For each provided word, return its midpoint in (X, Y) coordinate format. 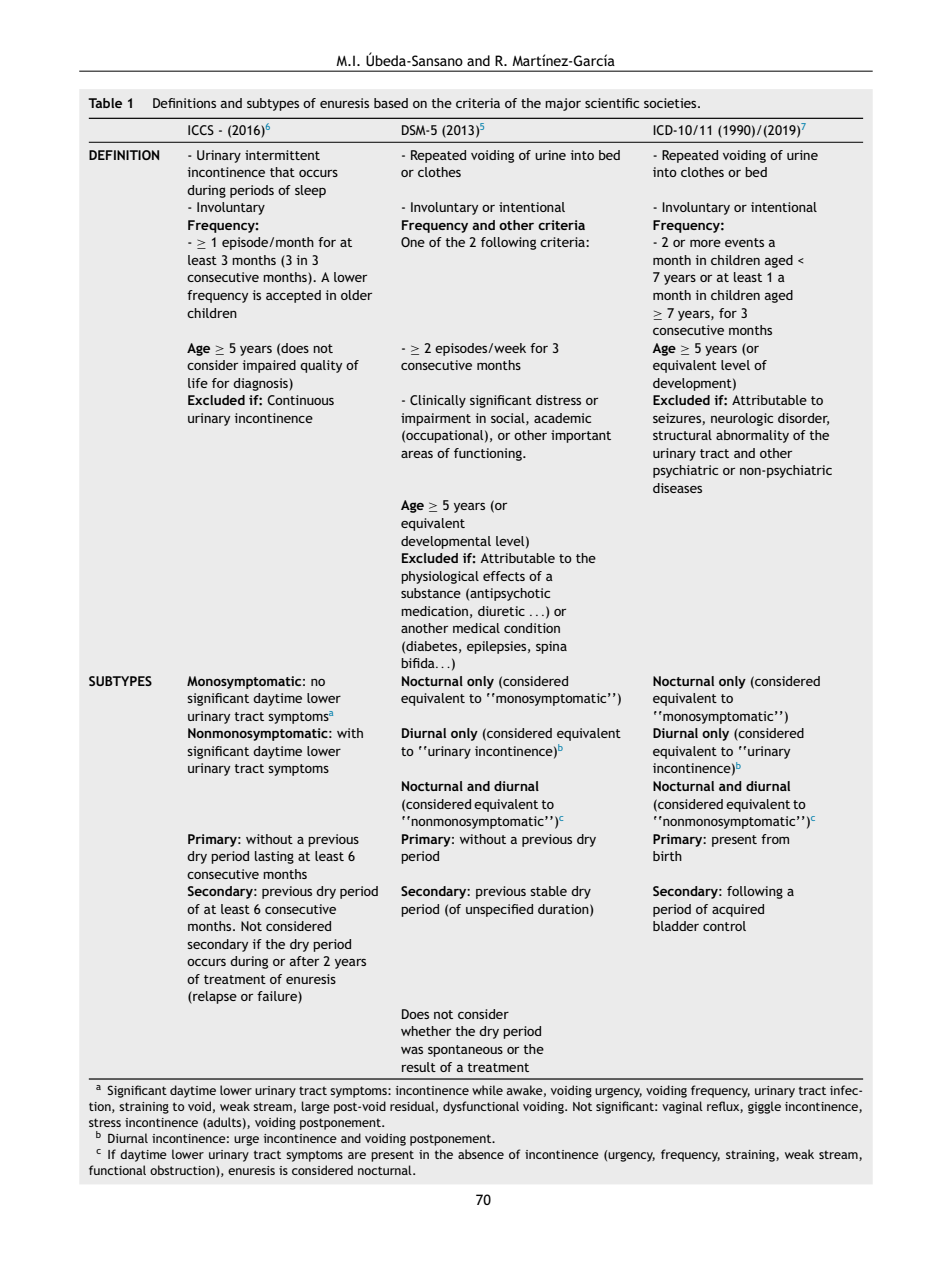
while (487, 1090)
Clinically (438, 401)
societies (671, 103)
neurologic (742, 419)
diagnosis (261, 384)
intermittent (282, 155)
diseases (677, 488)
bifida (419, 663)
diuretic (501, 611)
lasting (274, 857)
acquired (738, 910)
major (563, 104)
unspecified (499, 910)
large (316, 1107)
